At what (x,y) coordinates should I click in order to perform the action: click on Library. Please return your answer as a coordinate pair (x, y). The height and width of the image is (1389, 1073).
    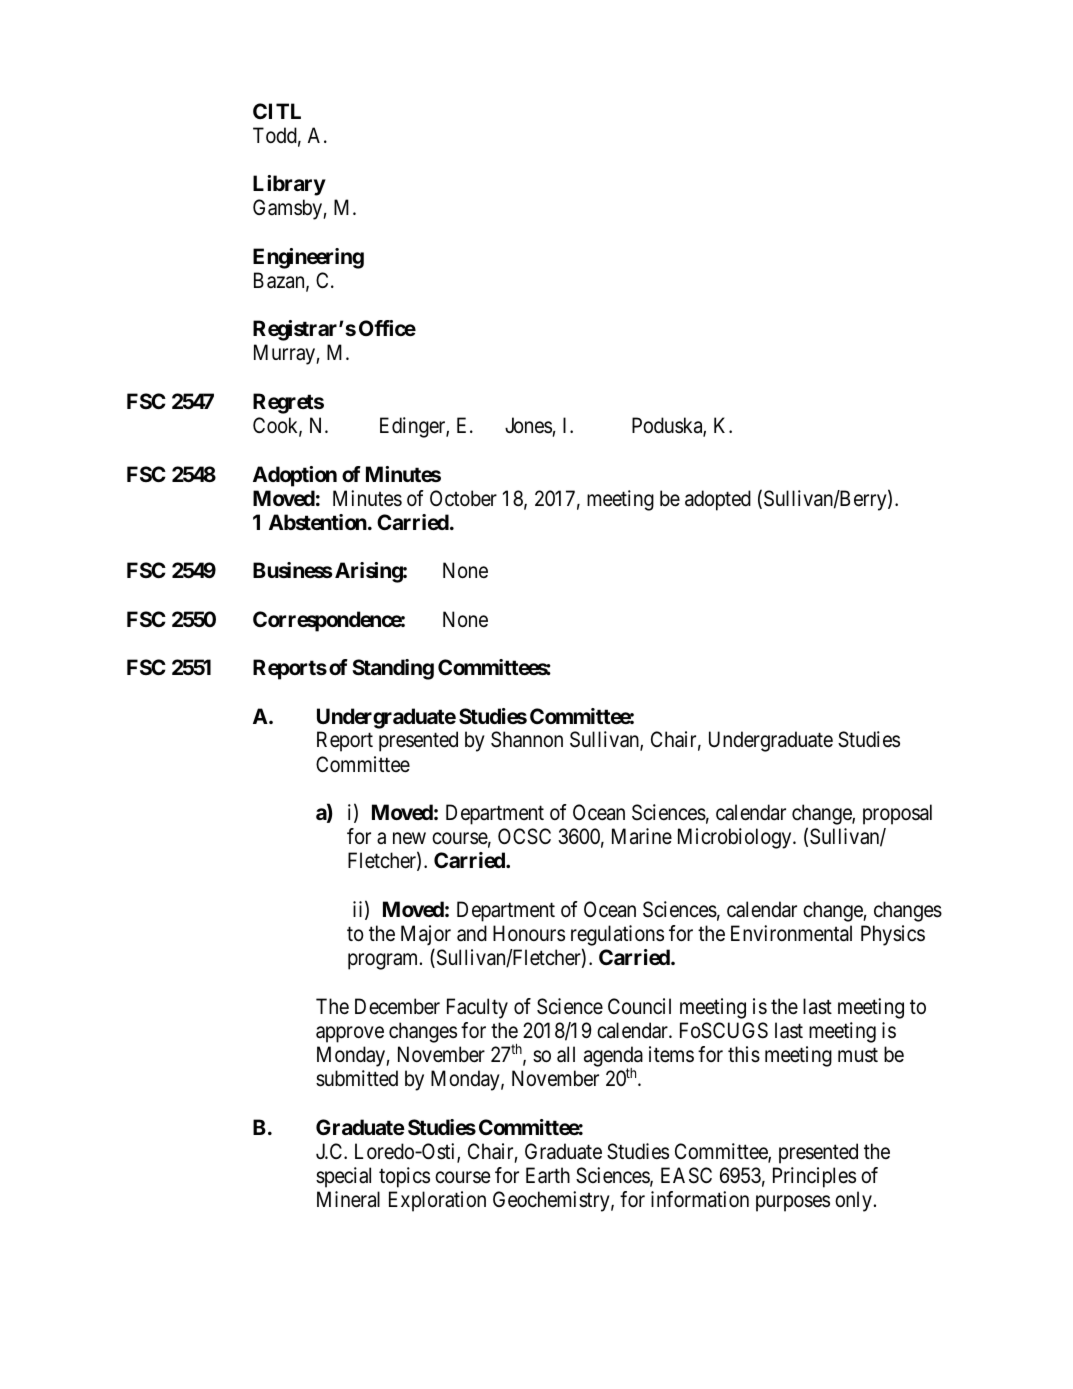
    Looking at the image, I should click on (289, 185).
